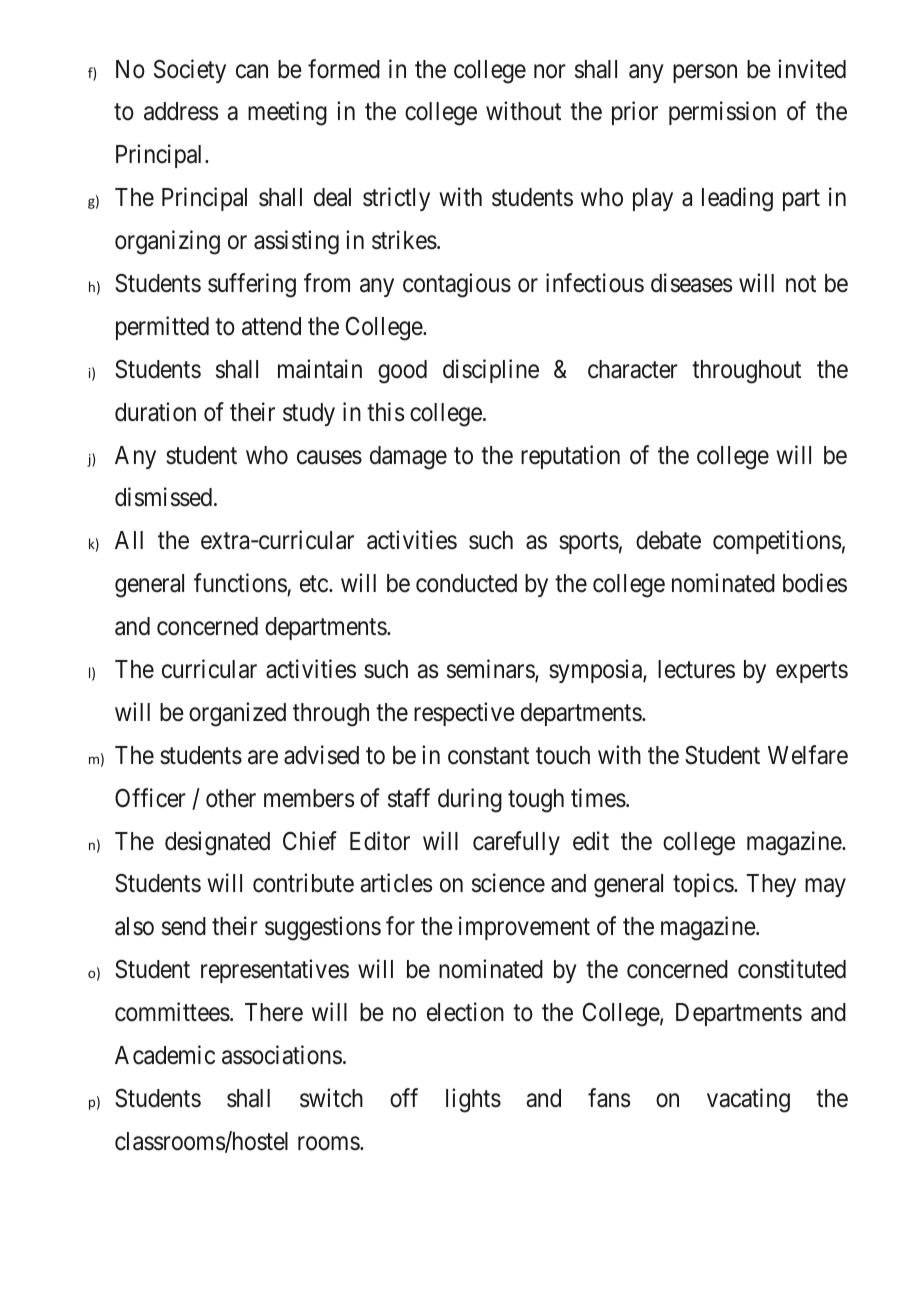  What do you see at coordinates (473, 1100) in the screenshot?
I see `lights` at bounding box center [473, 1100].
